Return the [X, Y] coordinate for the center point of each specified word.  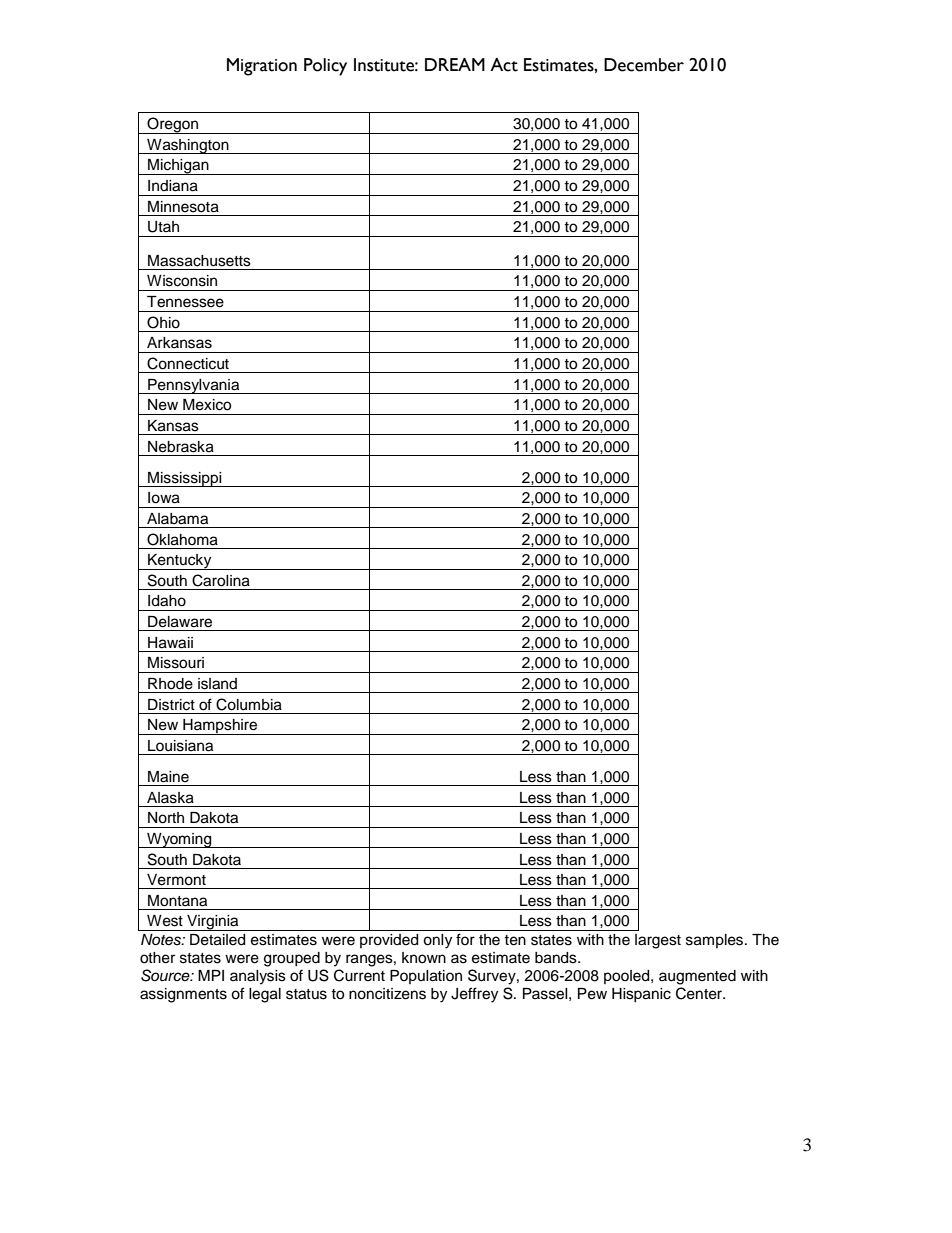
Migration [262, 67]
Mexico [207, 405]
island [217, 684]
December [644, 65]
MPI [211, 975]
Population [426, 977]
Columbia [249, 704]
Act [504, 65]
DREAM [455, 64]
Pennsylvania [194, 386]
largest [658, 941]
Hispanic [641, 995]
